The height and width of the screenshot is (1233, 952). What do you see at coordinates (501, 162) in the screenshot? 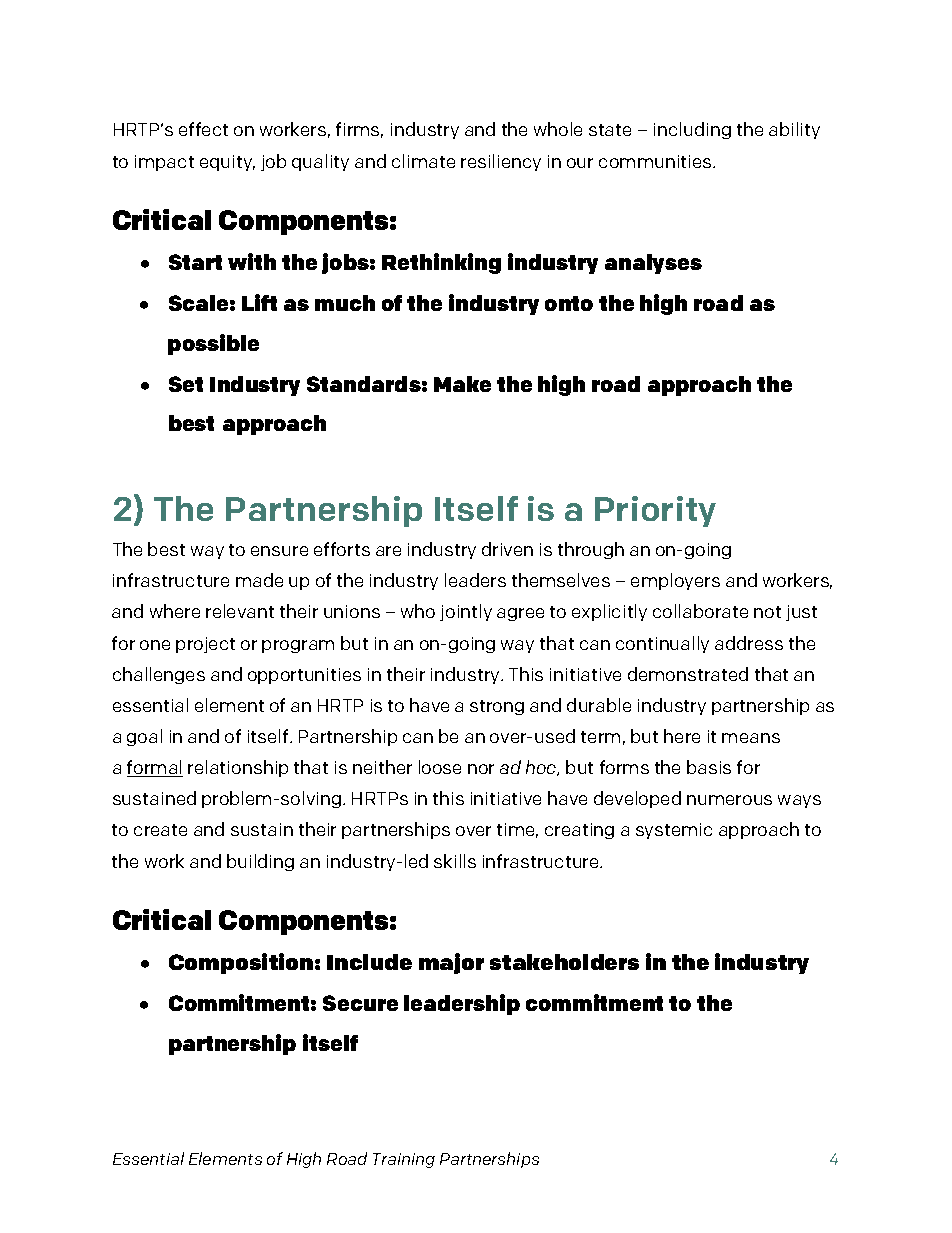
I see `resiliency` at bounding box center [501, 162].
